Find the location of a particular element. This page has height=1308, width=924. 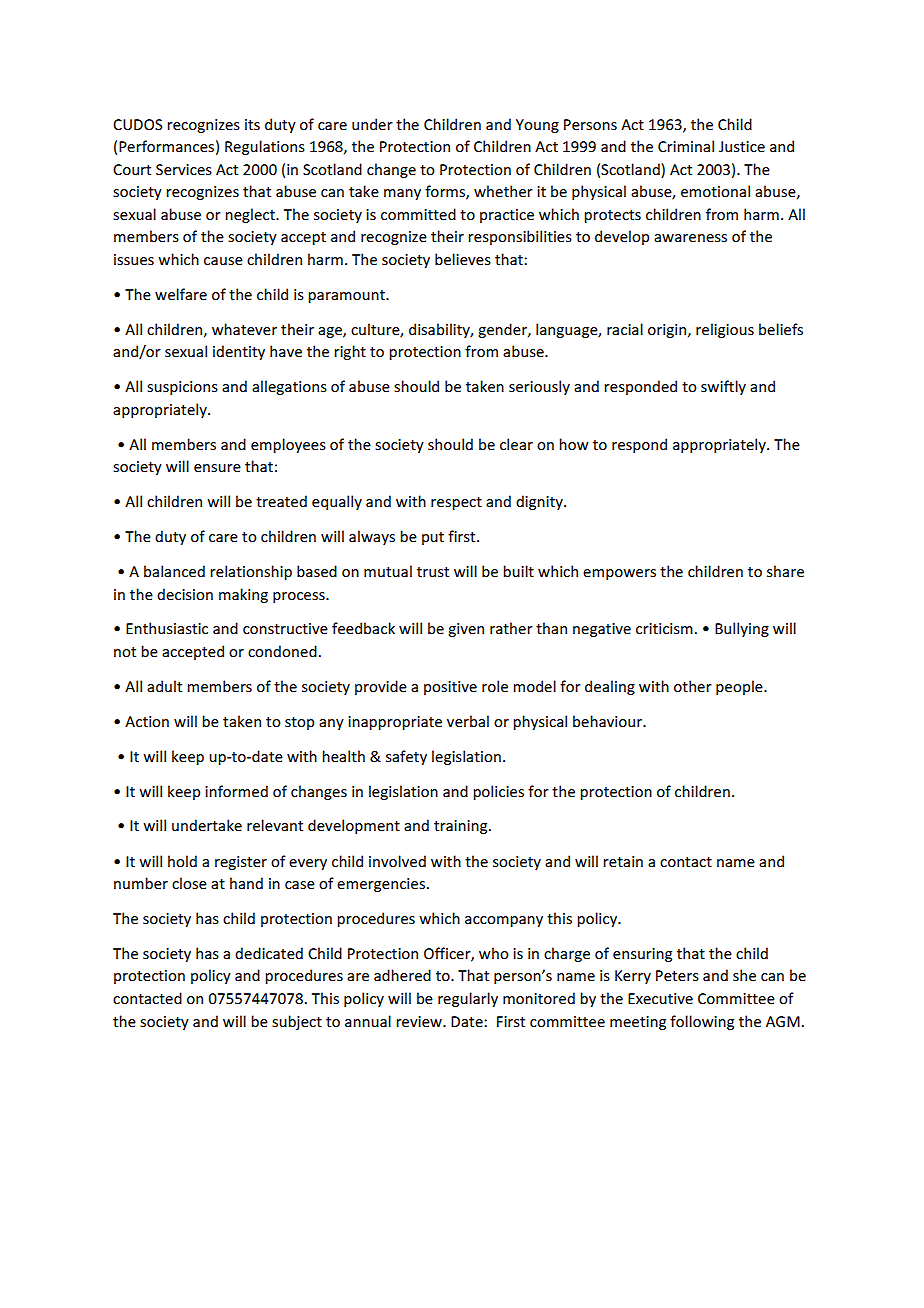

clear is located at coordinates (516, 444).
